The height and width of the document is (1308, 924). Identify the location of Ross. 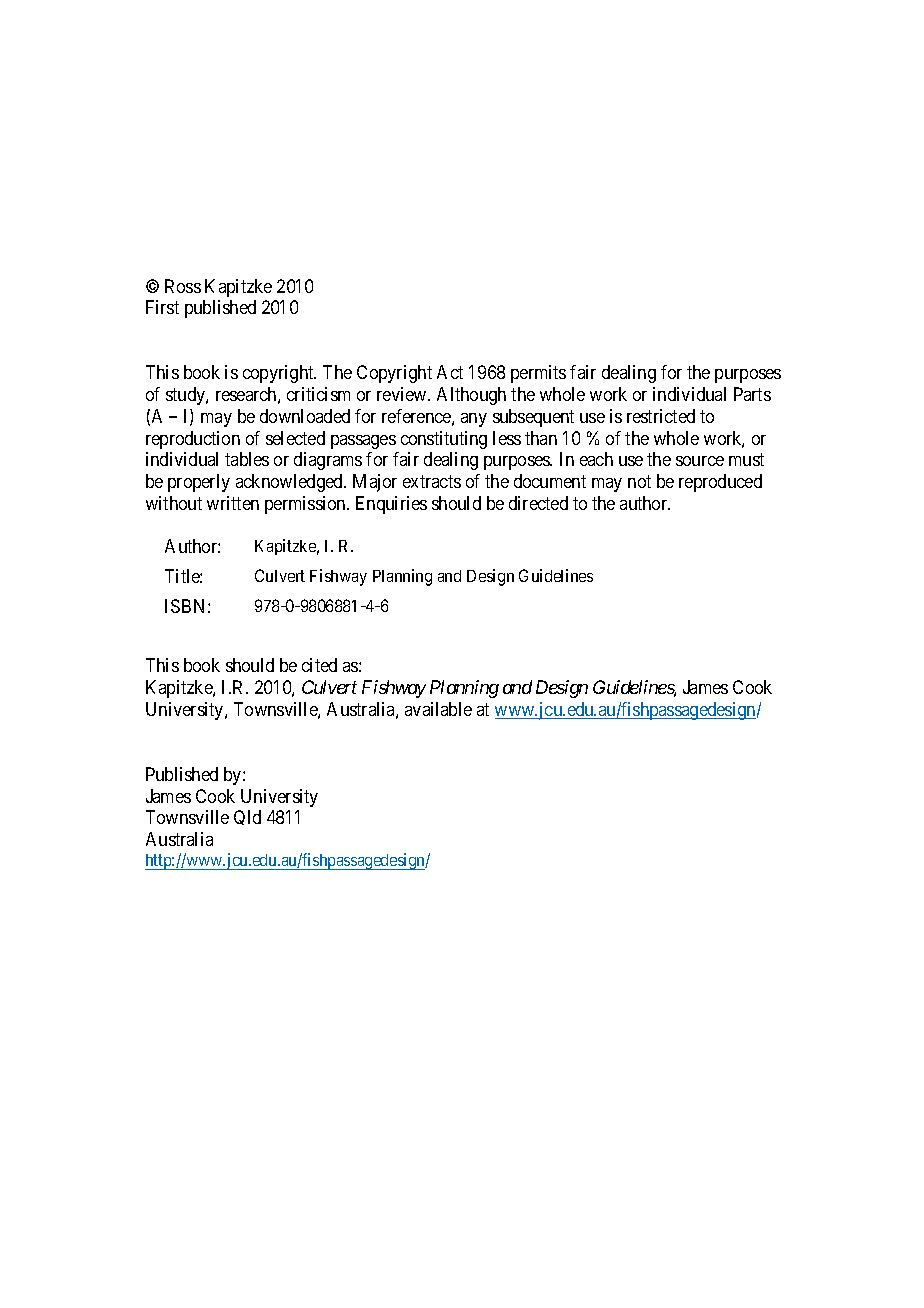
(183, 286).
